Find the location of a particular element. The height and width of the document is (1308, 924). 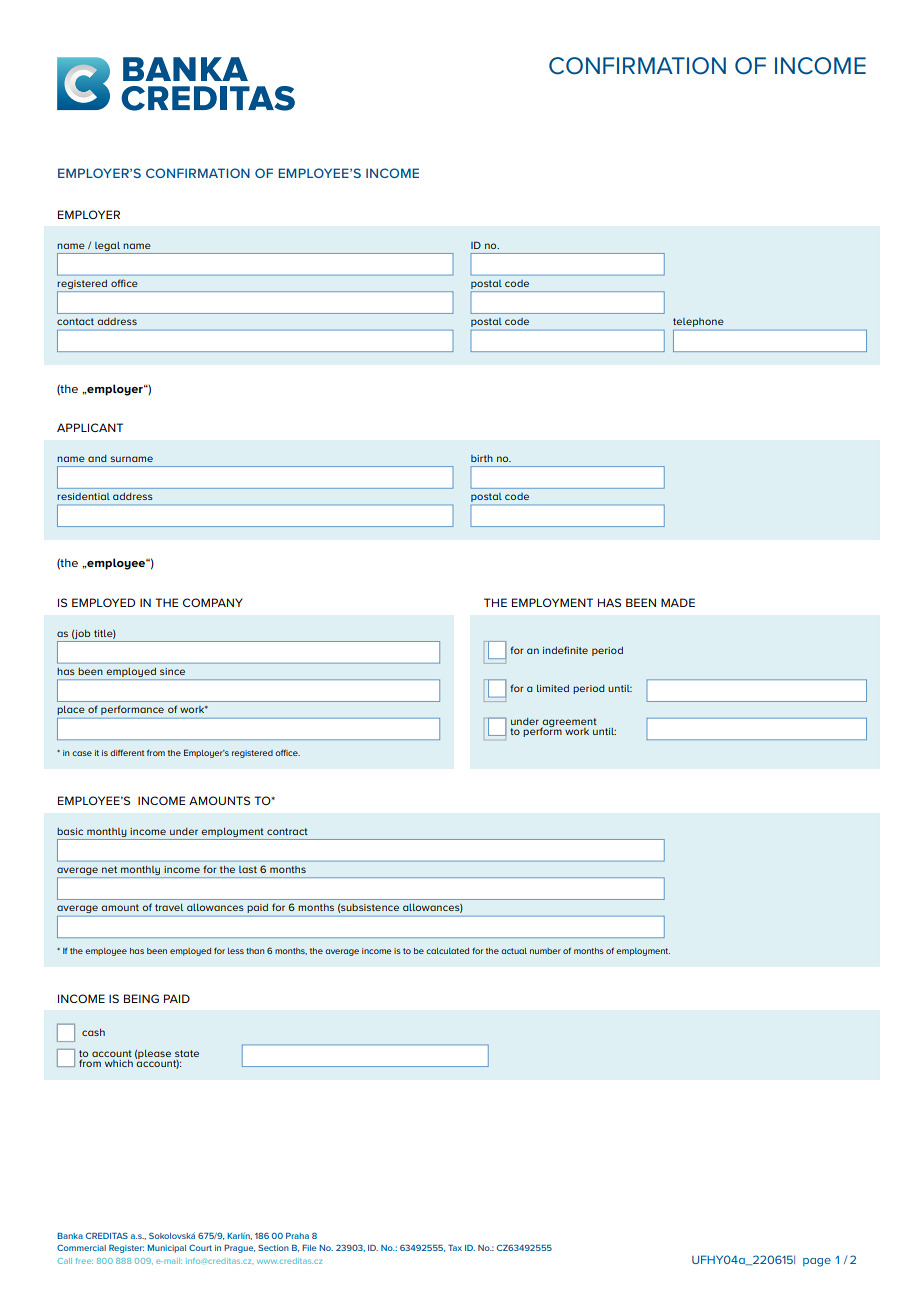

legal is located at coordinates (107, 246).
